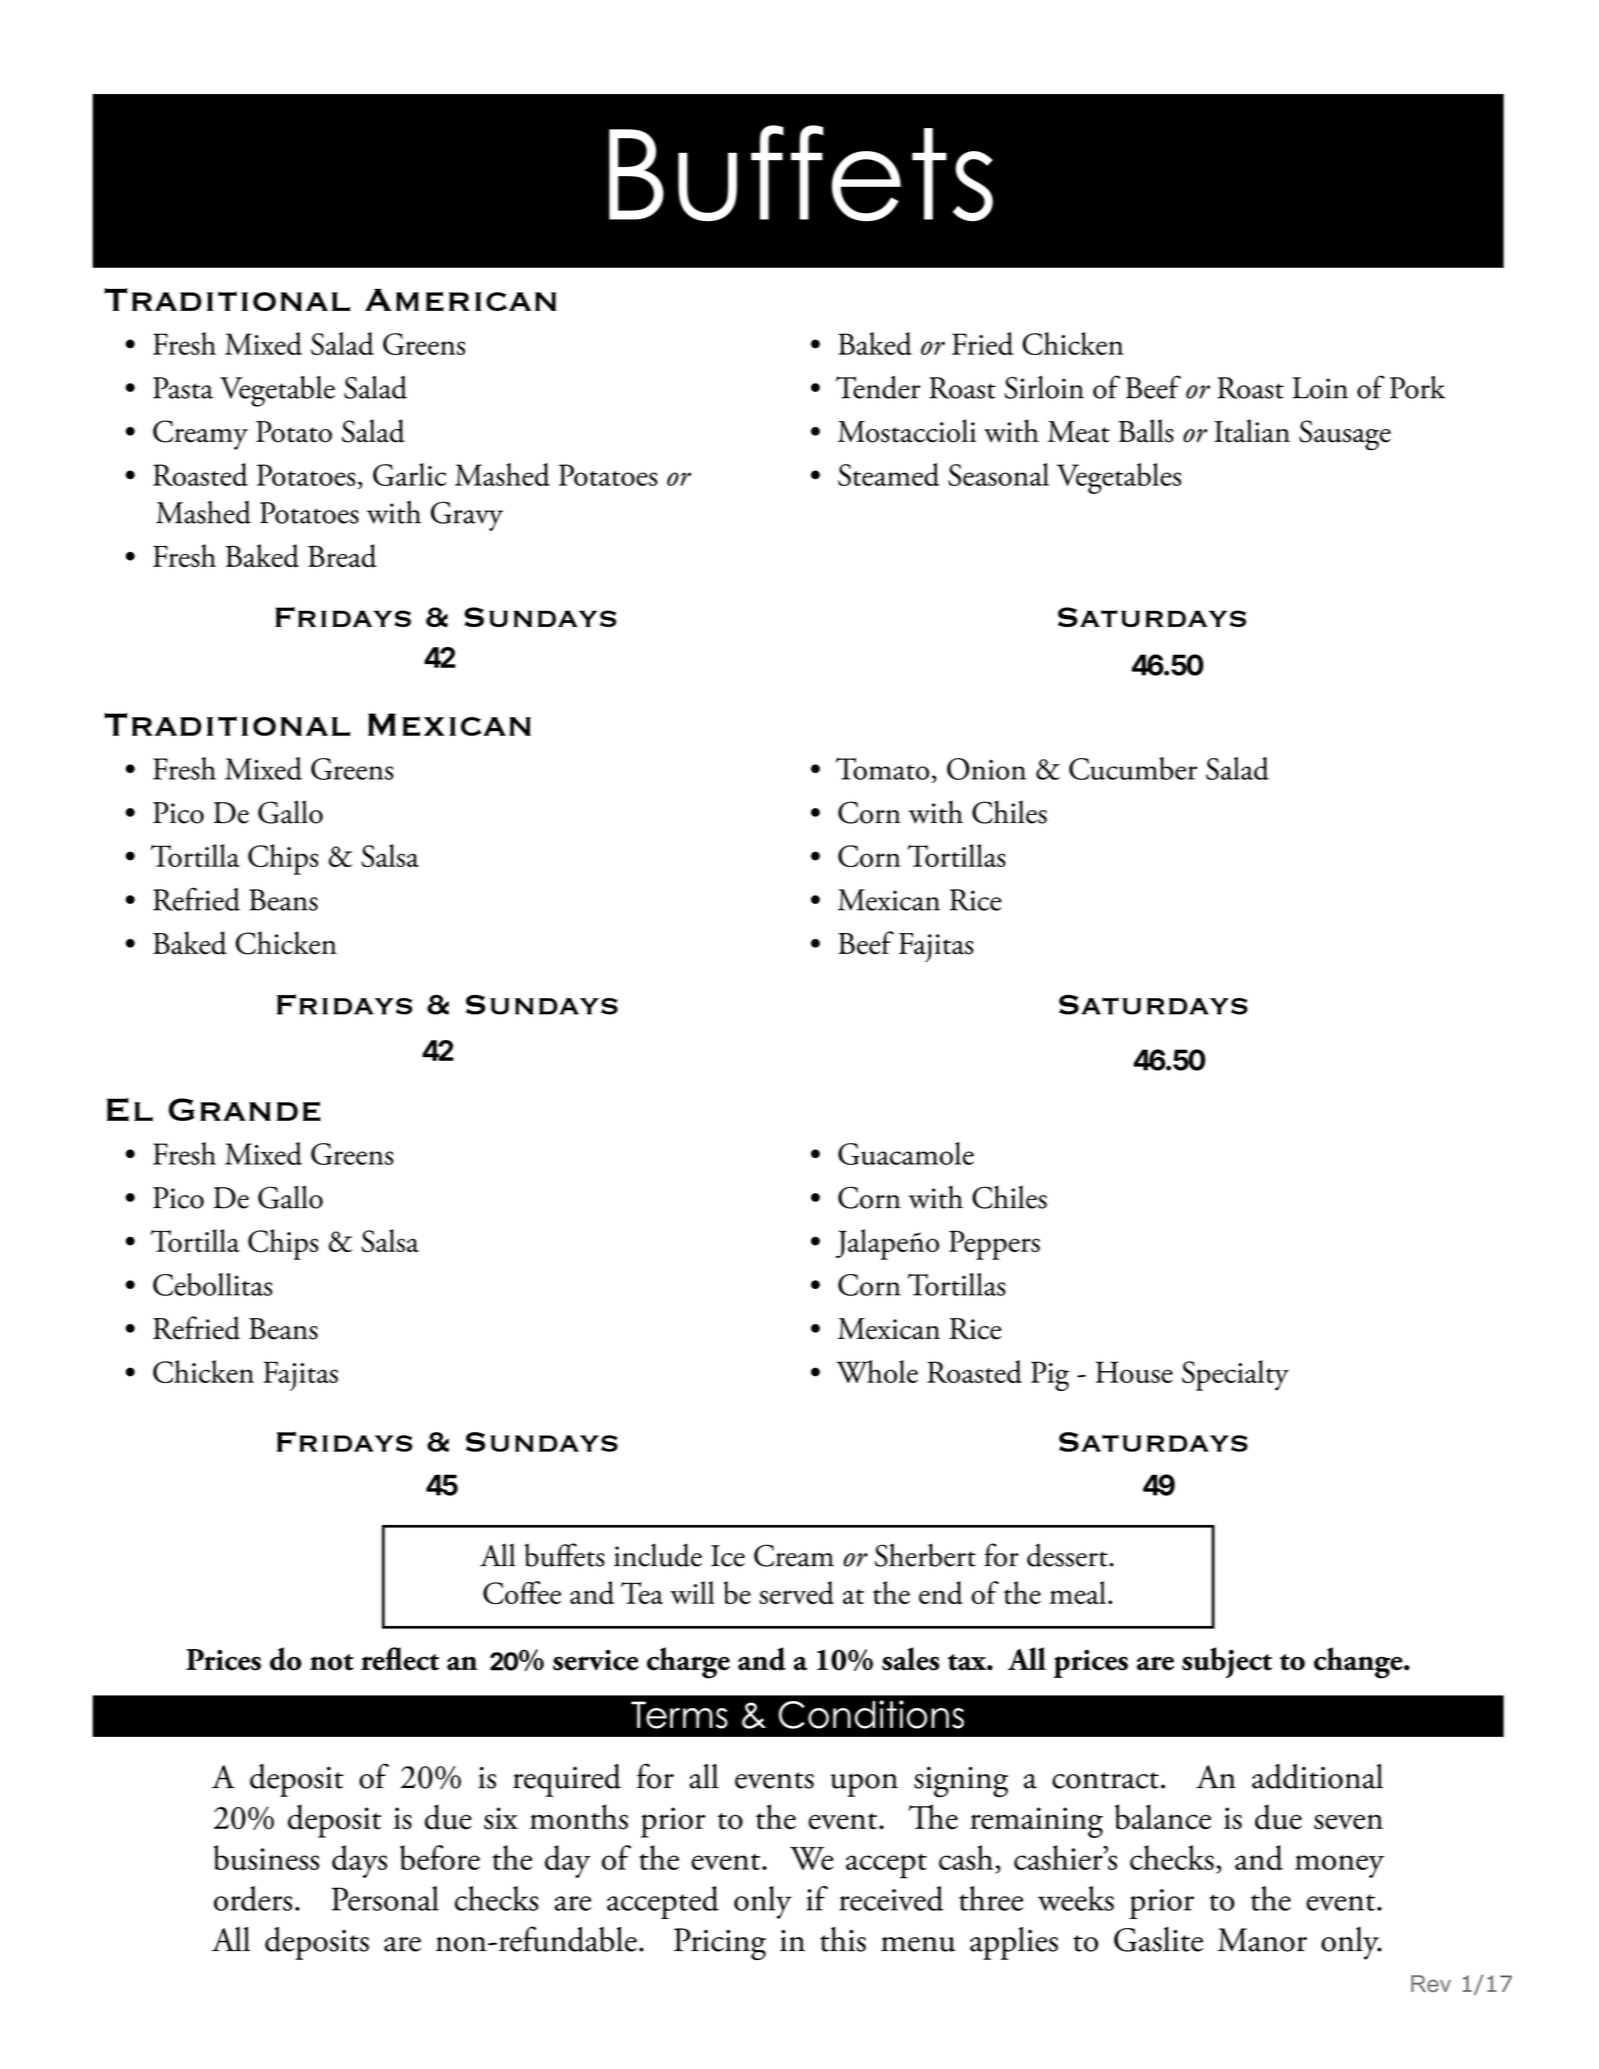 Image resolution: width=1599 pixels, height=2069 pixels. Describe the element at coordinates (332, 1662) in the document. I see `not` at that location.
